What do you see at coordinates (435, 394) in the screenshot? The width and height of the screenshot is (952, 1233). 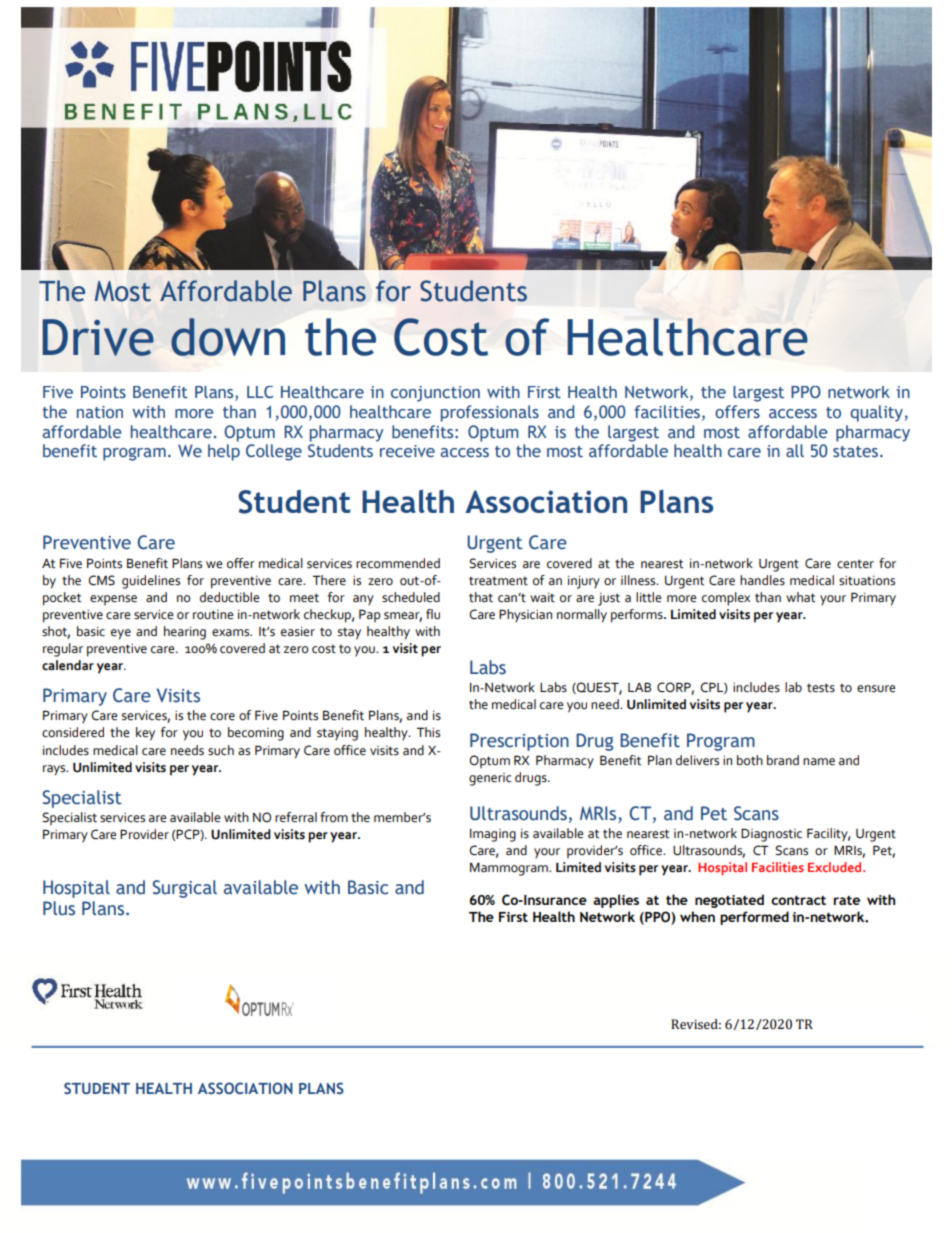 I see `conjunction` at bounding box center [435, 394].
